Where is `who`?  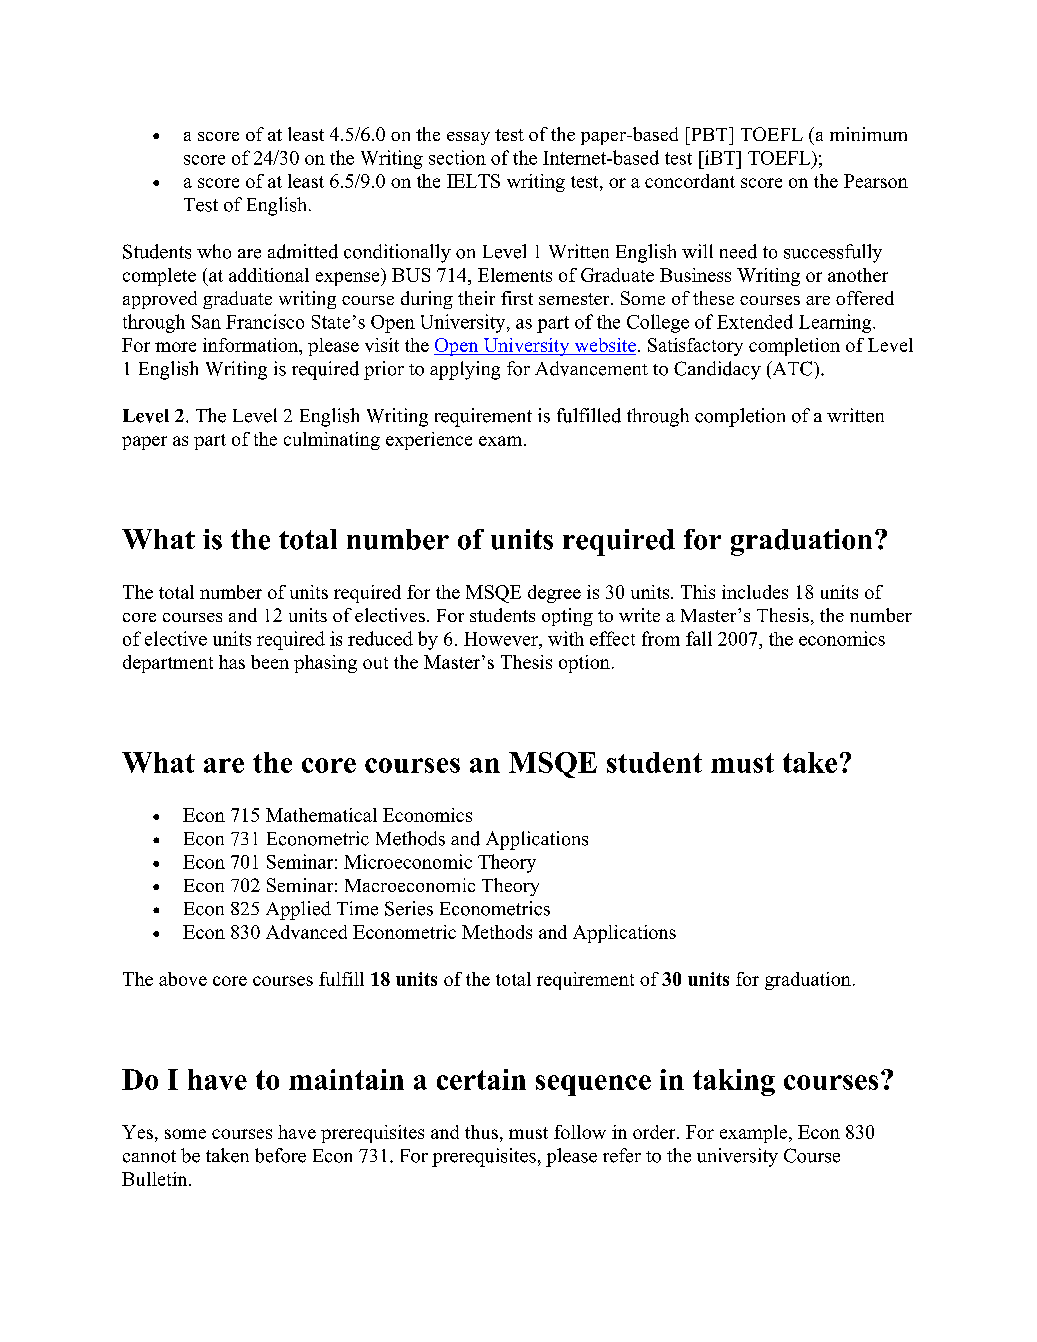 who is located at coordinates (214, 251).
